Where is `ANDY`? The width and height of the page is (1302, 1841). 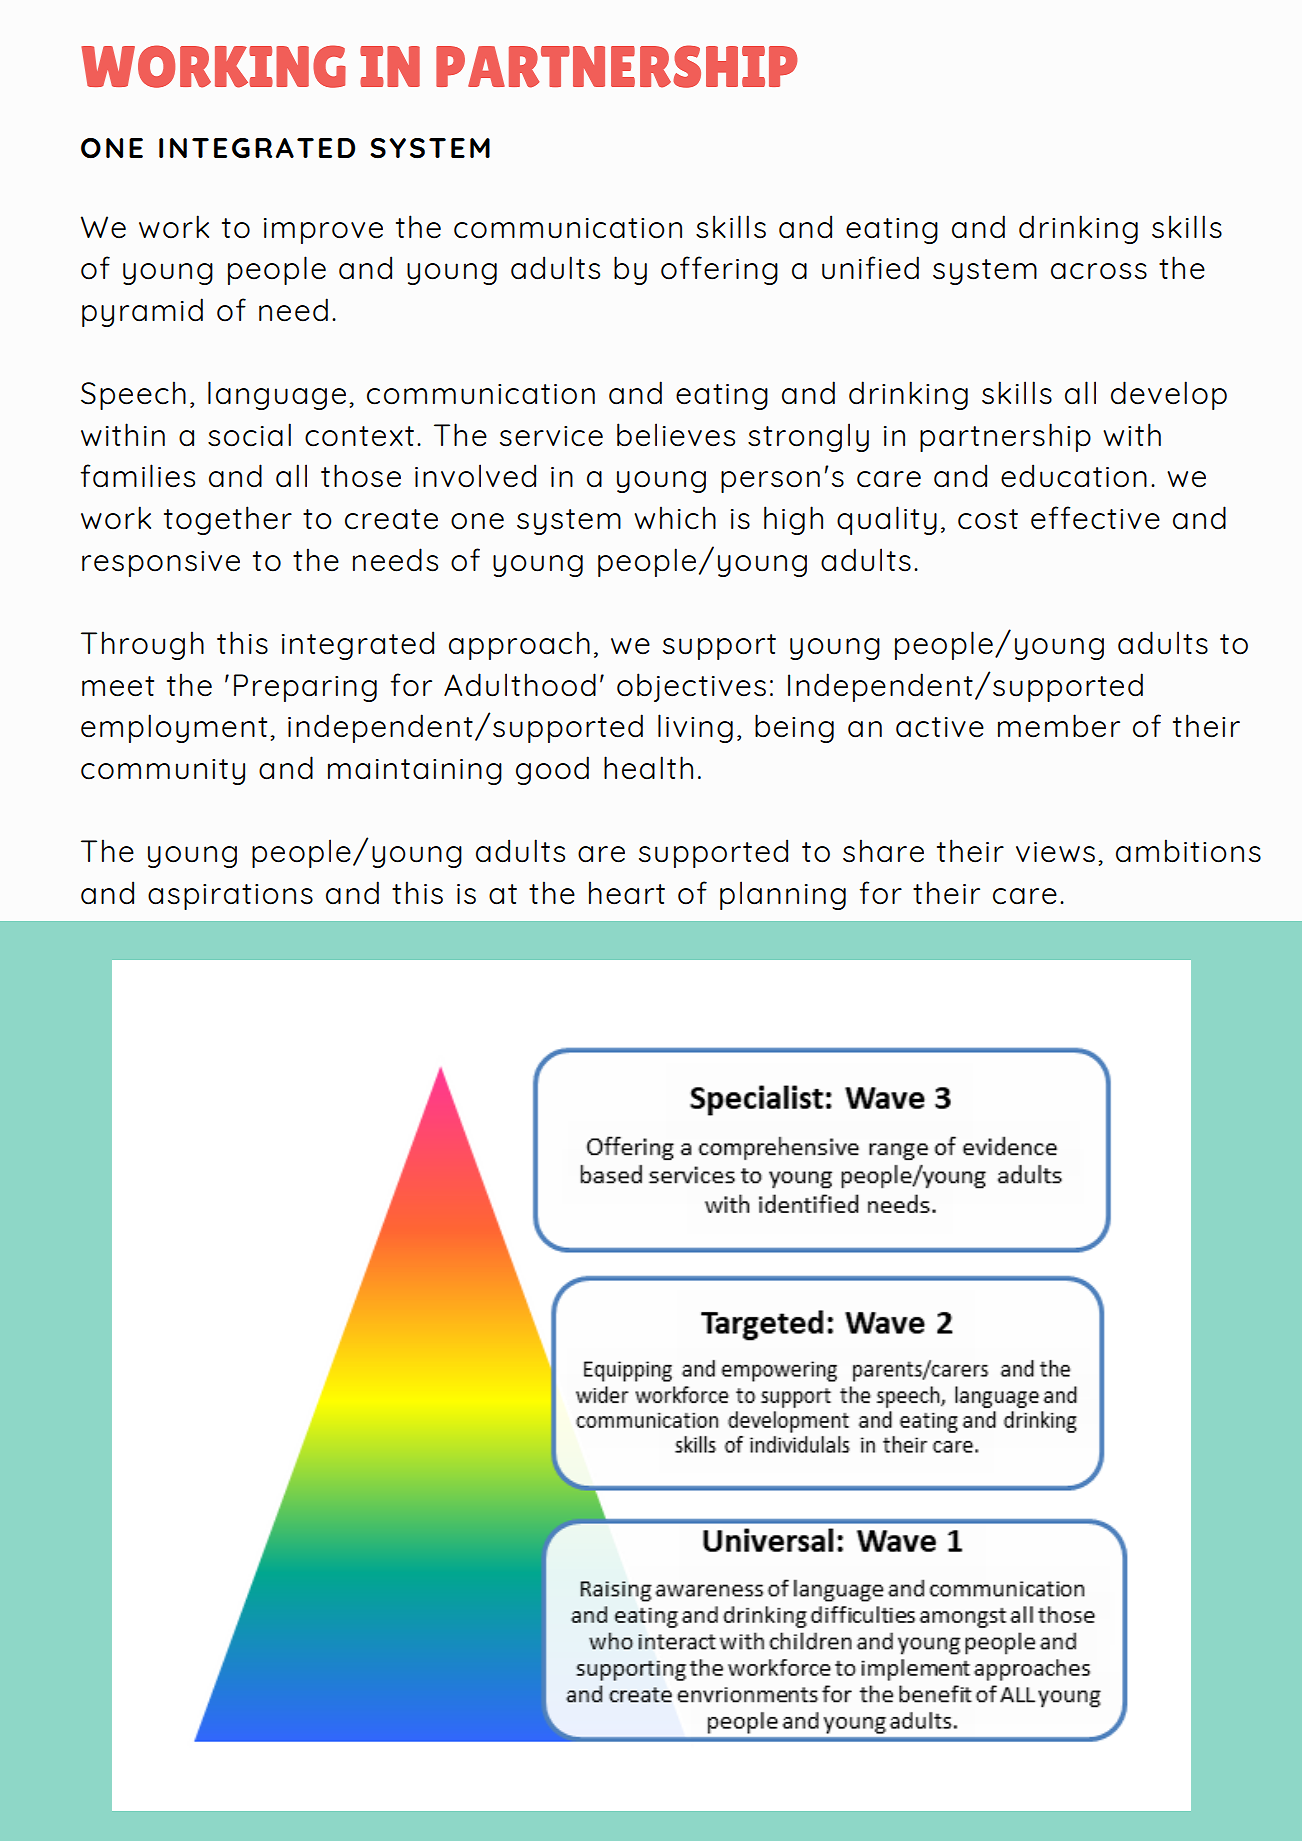
ANDY is located at coordinates (1038, 1375).
